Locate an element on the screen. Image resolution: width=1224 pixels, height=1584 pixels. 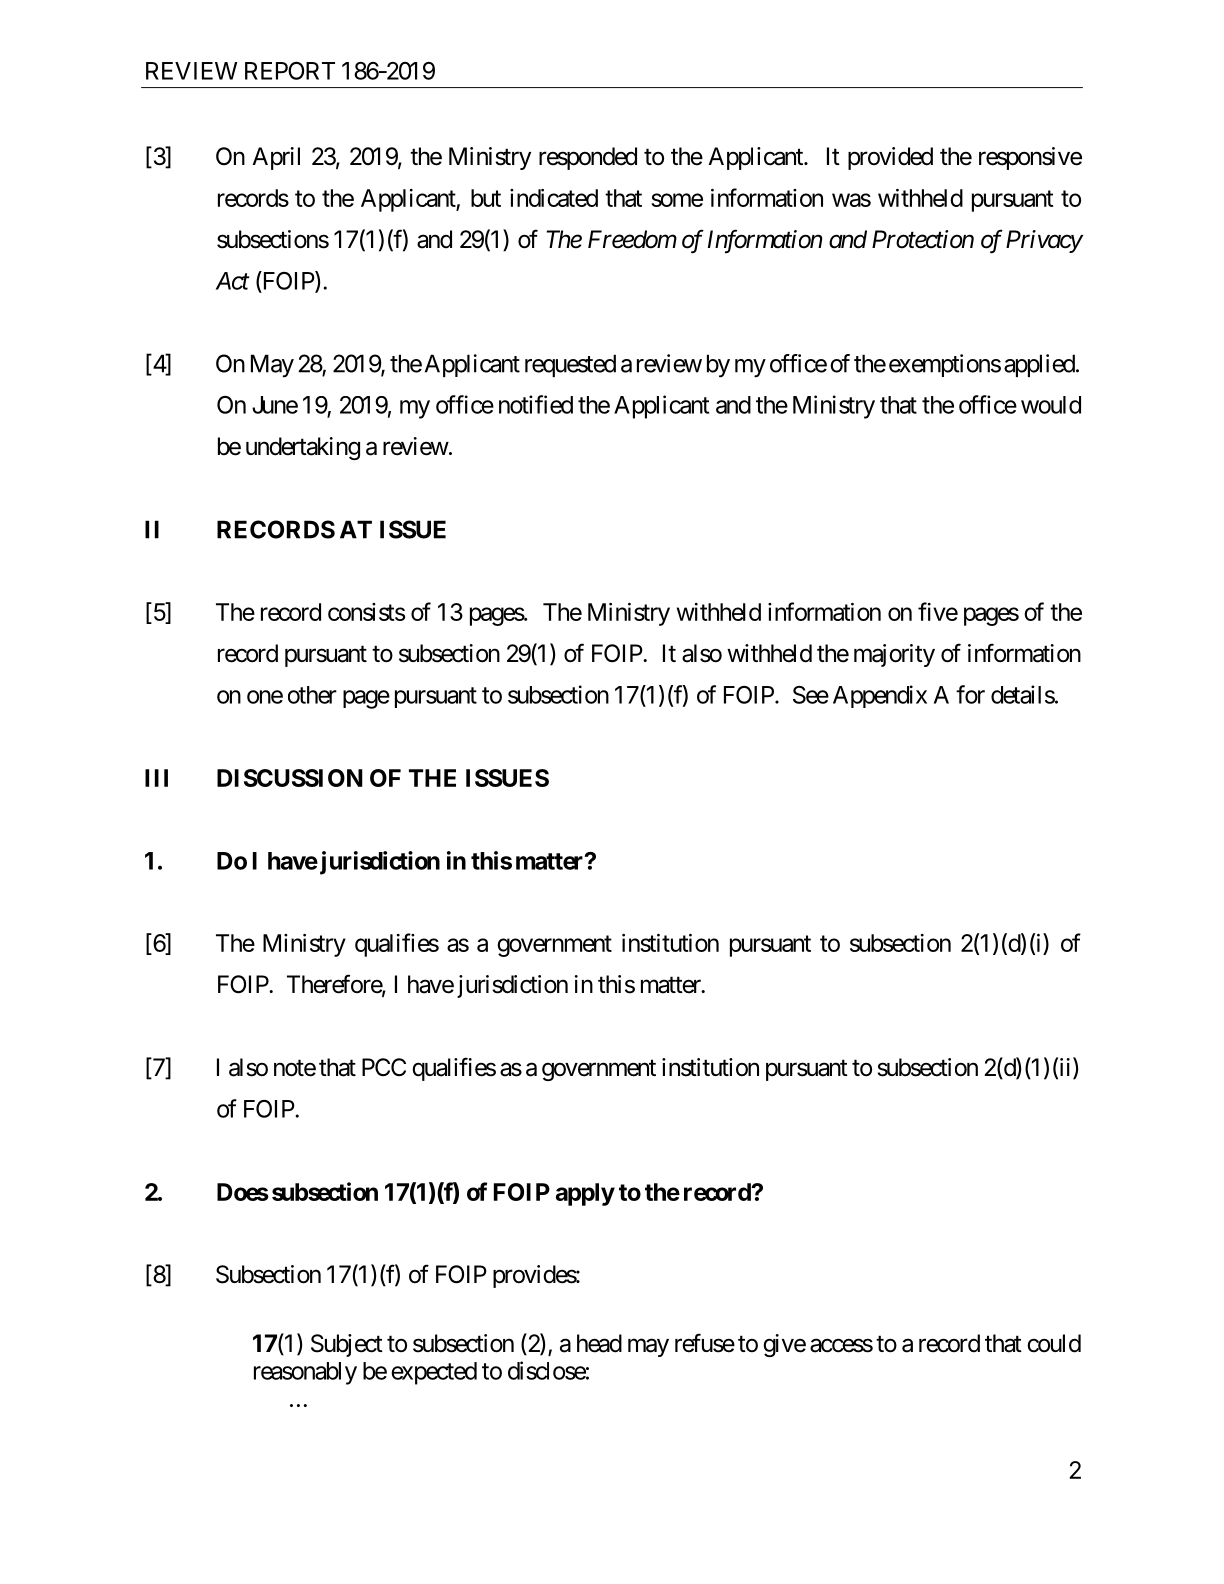
DISCUSSION is located at coordinates (290, 778).
